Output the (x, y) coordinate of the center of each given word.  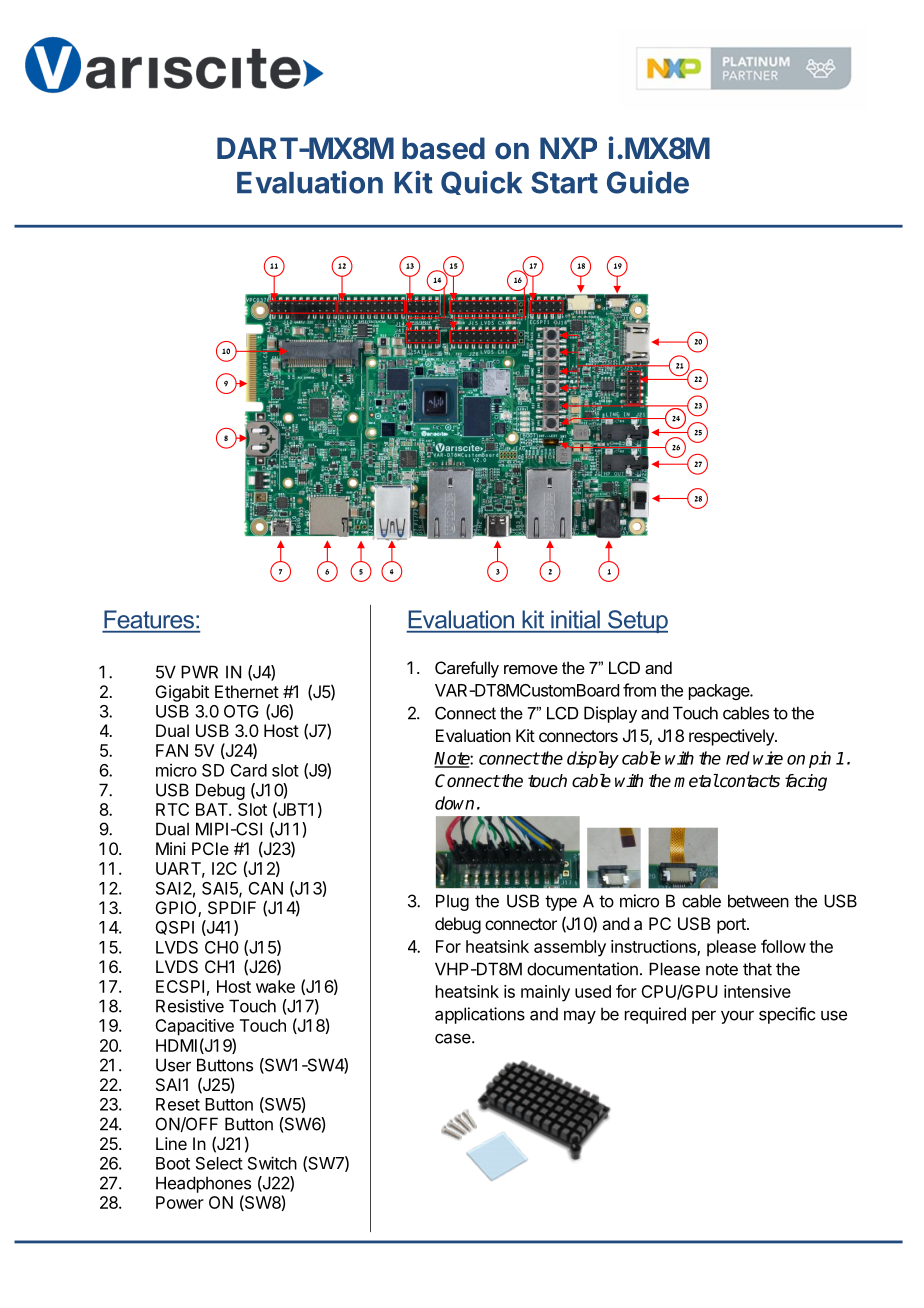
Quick (481, 183)
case (454, 1038)
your (737, 1017)
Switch (272, 1163)
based (443, 148)
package (720, 692)
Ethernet (247, 691)
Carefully (467, 669)
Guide (648, 182)
